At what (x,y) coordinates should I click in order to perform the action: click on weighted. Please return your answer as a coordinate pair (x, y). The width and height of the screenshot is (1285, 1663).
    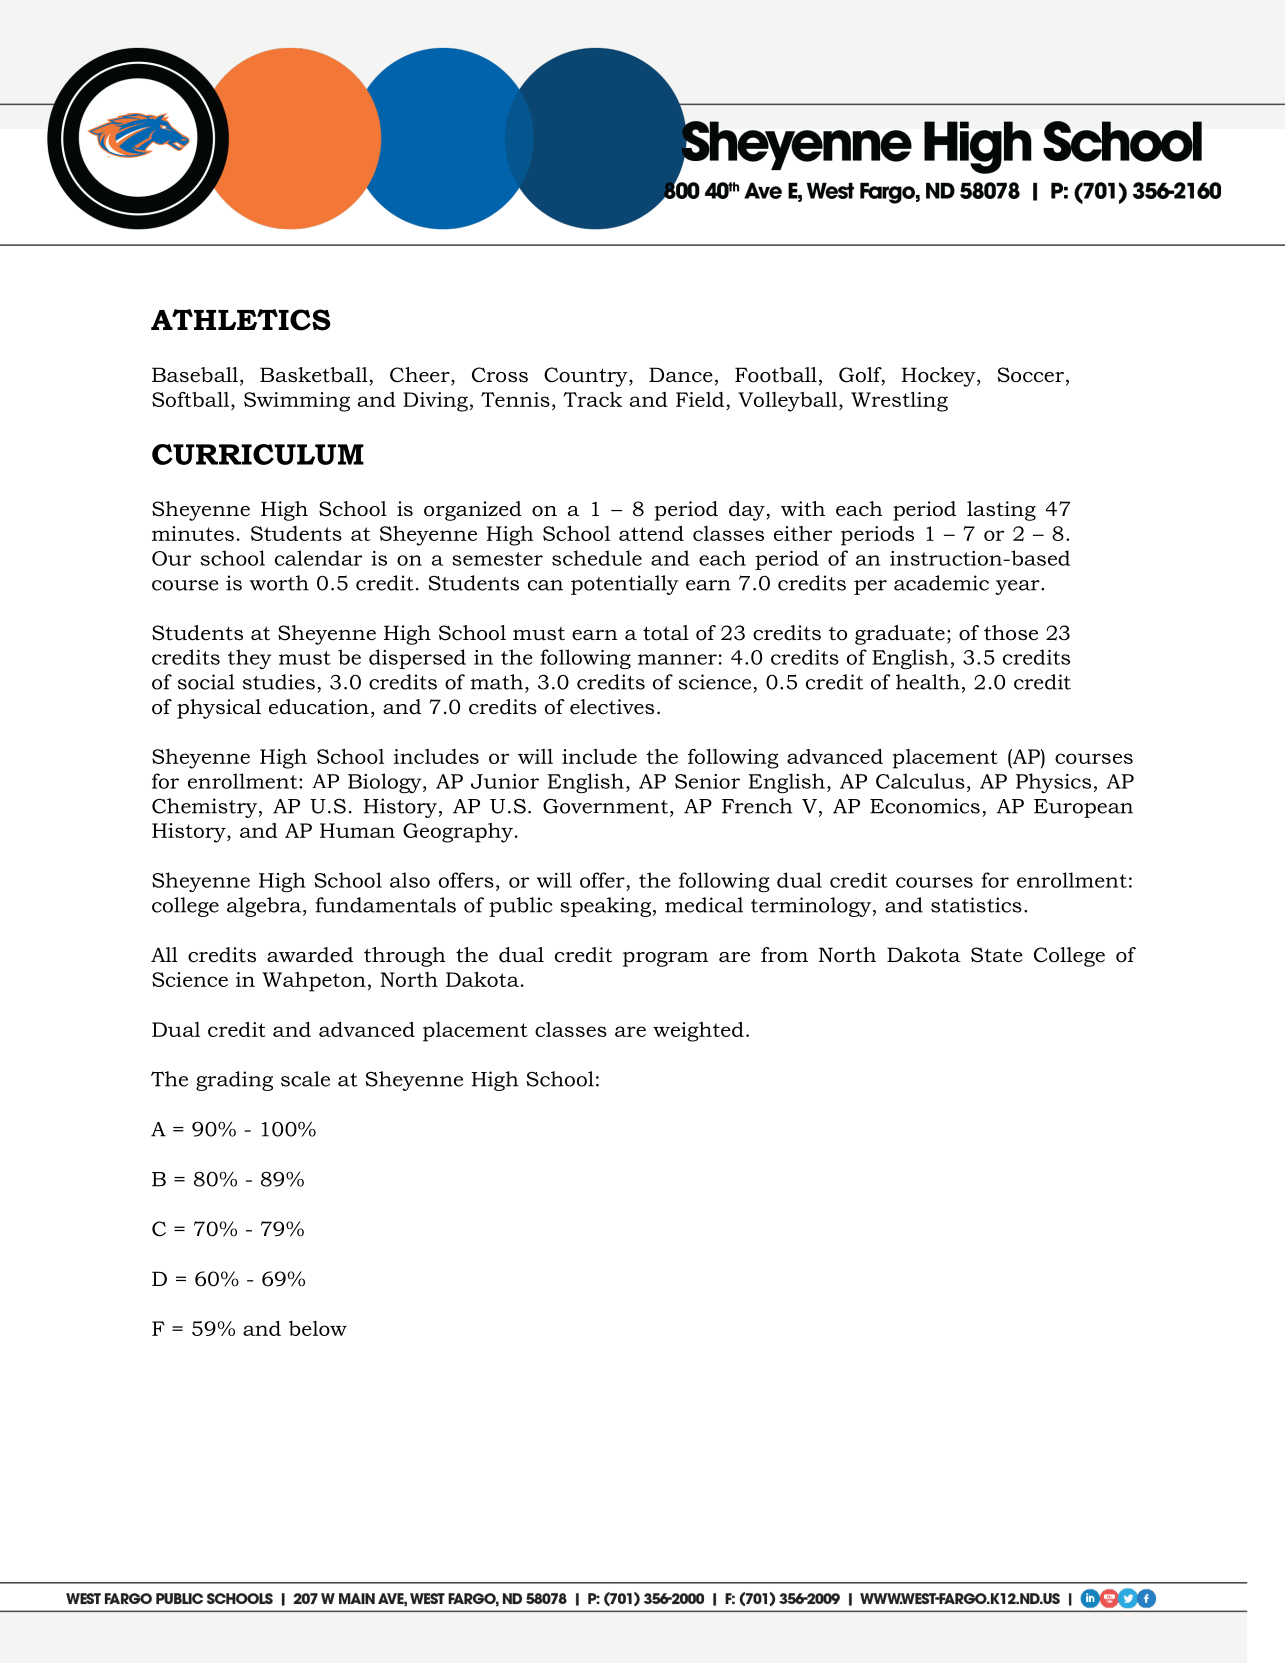
    Looking at the image, I should click on (698, 1032).
